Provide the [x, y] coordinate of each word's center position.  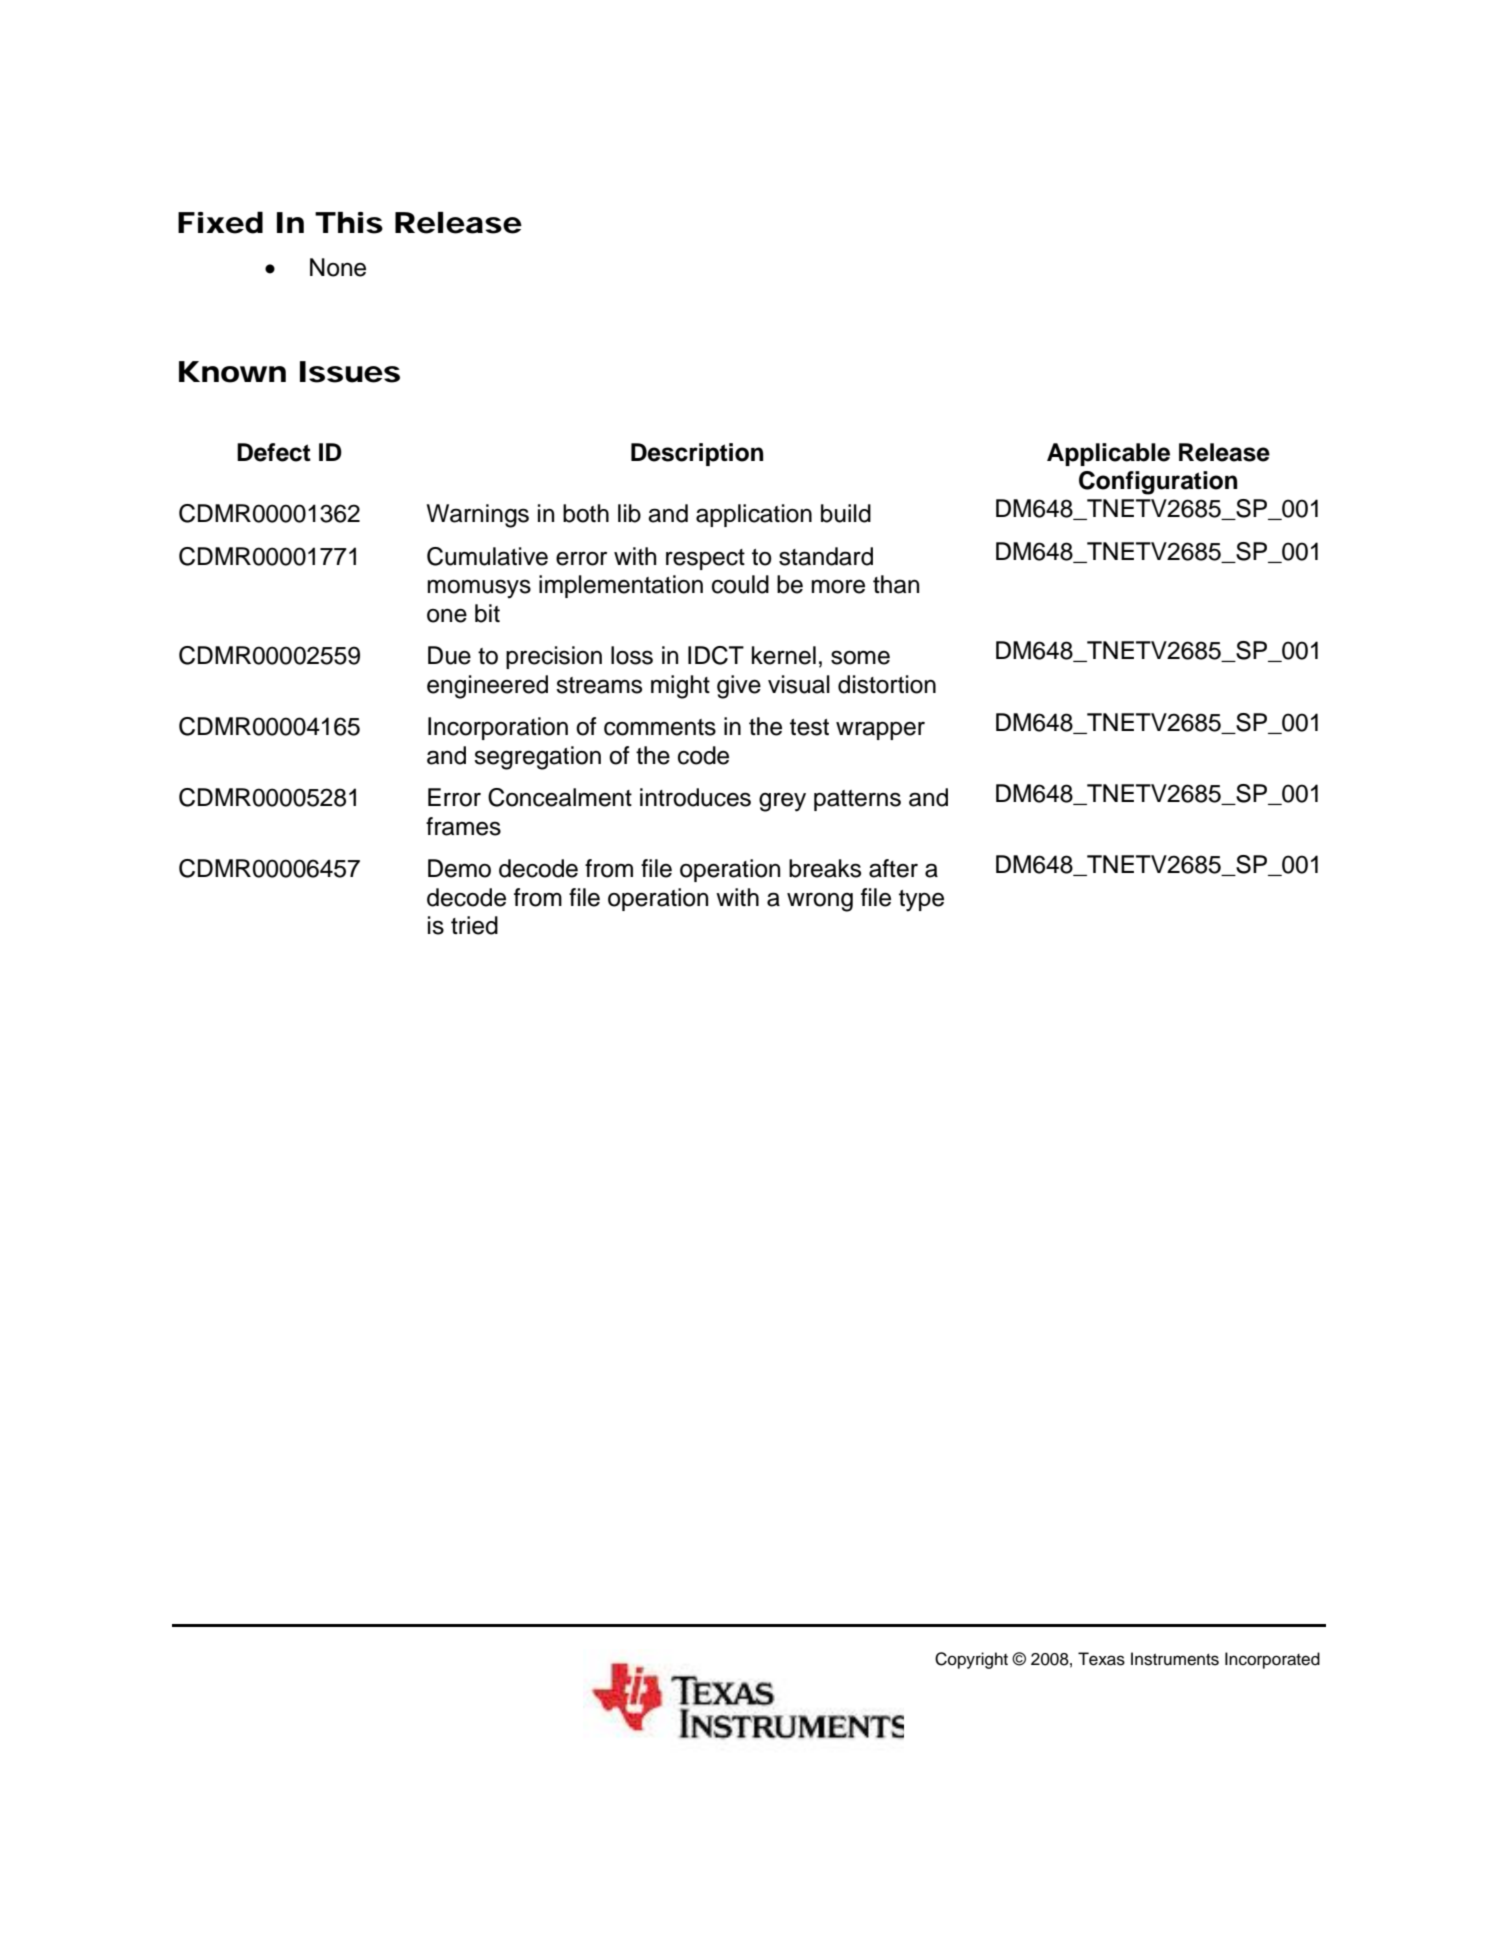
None [338, 267]
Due [449, 655]
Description [697, 454]
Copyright [971, 1660]
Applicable [1108, 454]
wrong [820, 902]
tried [474, 925]
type [921, 901]
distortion [887, 684]
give [739, 687]
